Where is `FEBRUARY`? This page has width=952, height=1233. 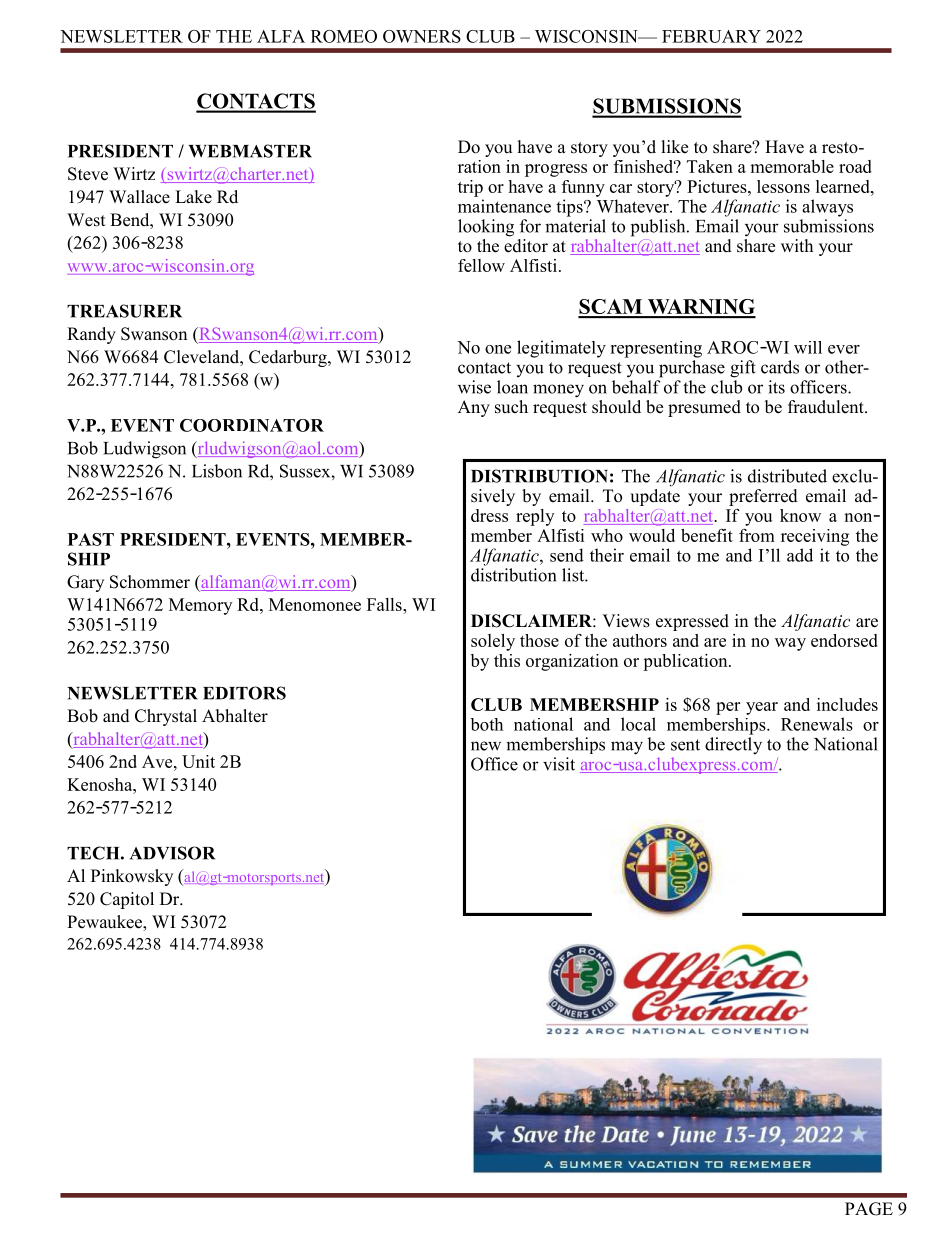
FEBRUARY is located at coordinates (711, 36).
